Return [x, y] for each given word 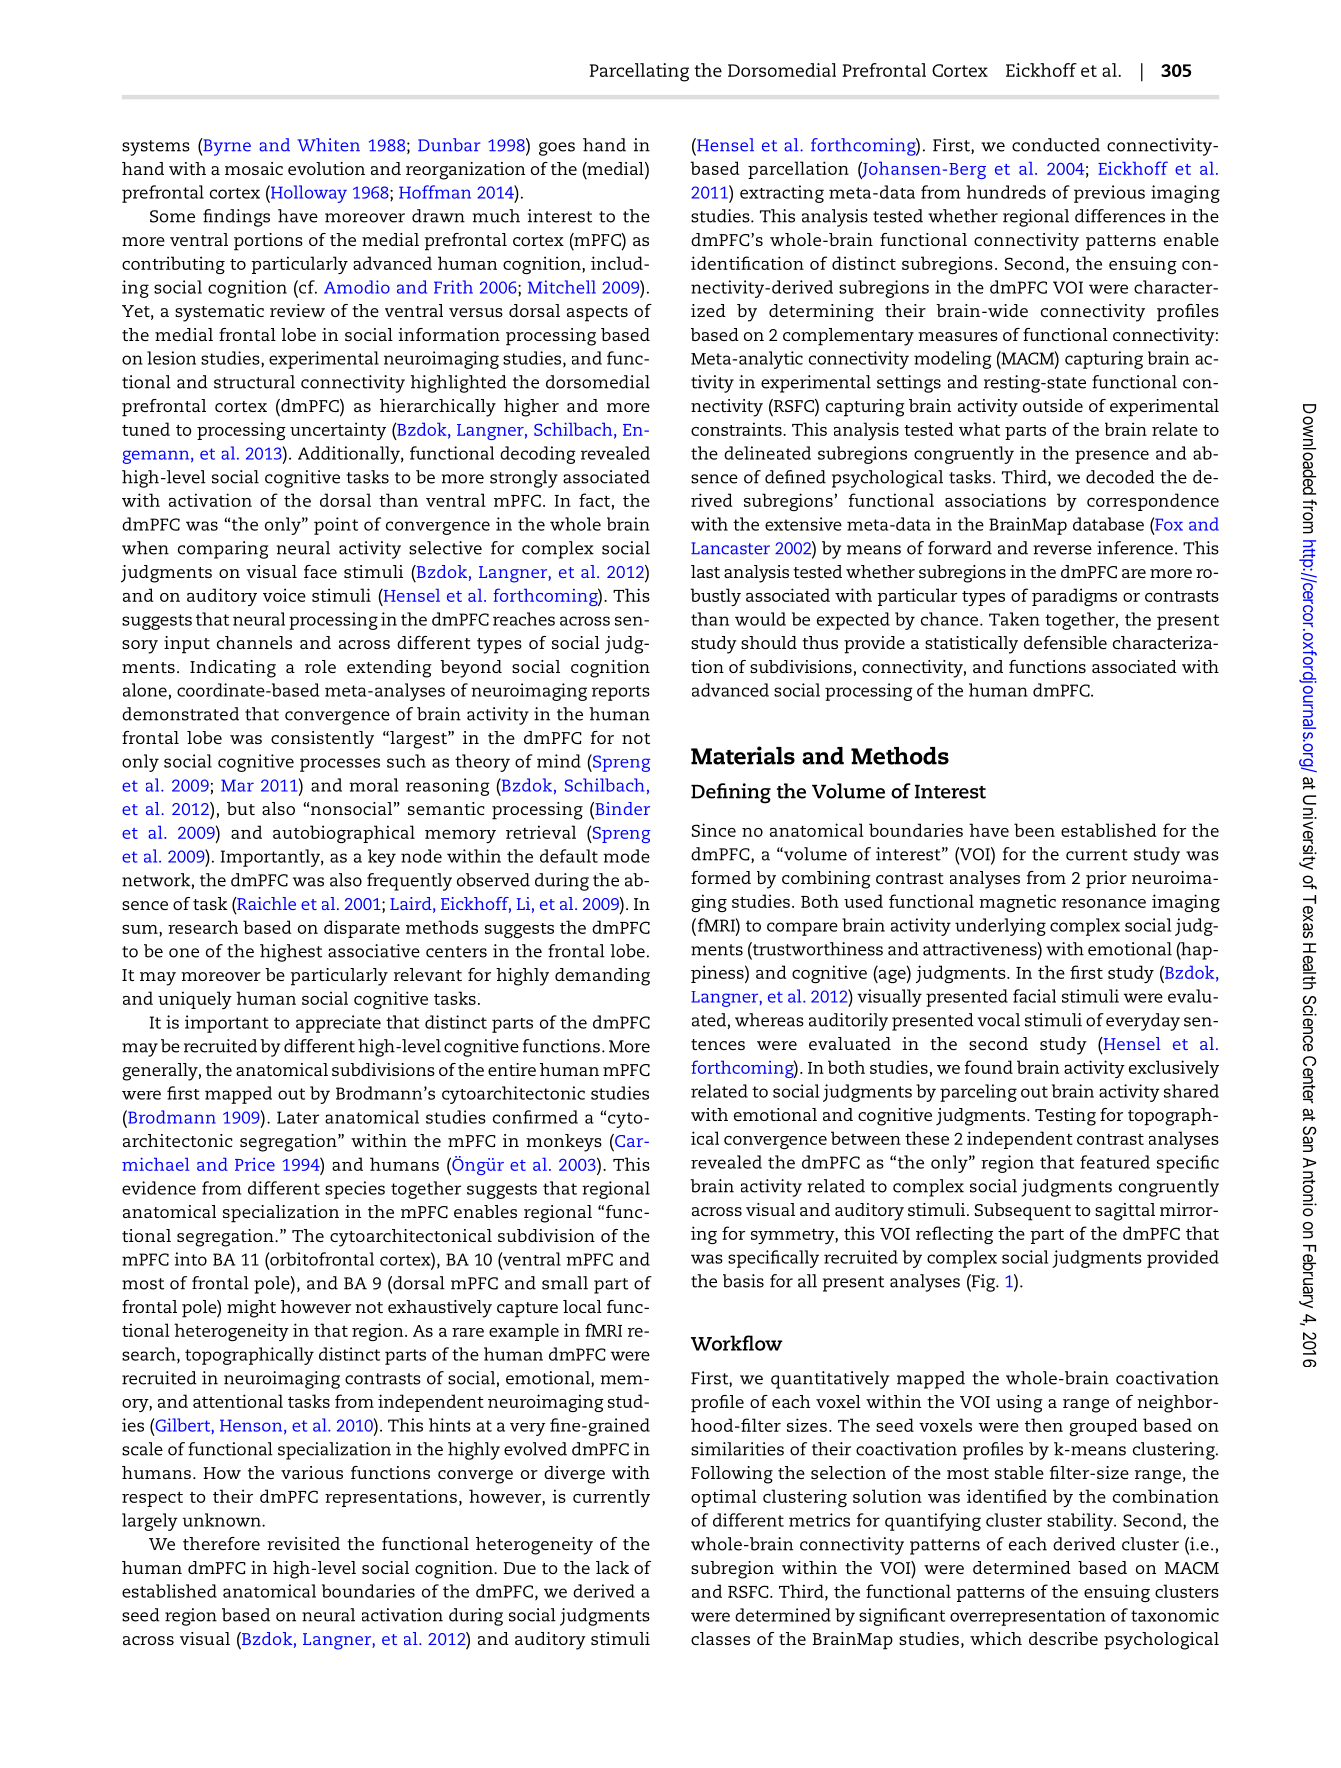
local [582, 1306]
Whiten [328, 145]
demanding [602, 977]
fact [594, 500]
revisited [303, 1543]
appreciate [338, 1024]
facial [1034, 996]
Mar [237, 785]
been [1034, 830]
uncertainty [338, 431]
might [251, 1309]
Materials [743, 755]
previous [1109, 194]
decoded [1120, 477]
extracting [782, 194]
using [1019, 1404]
